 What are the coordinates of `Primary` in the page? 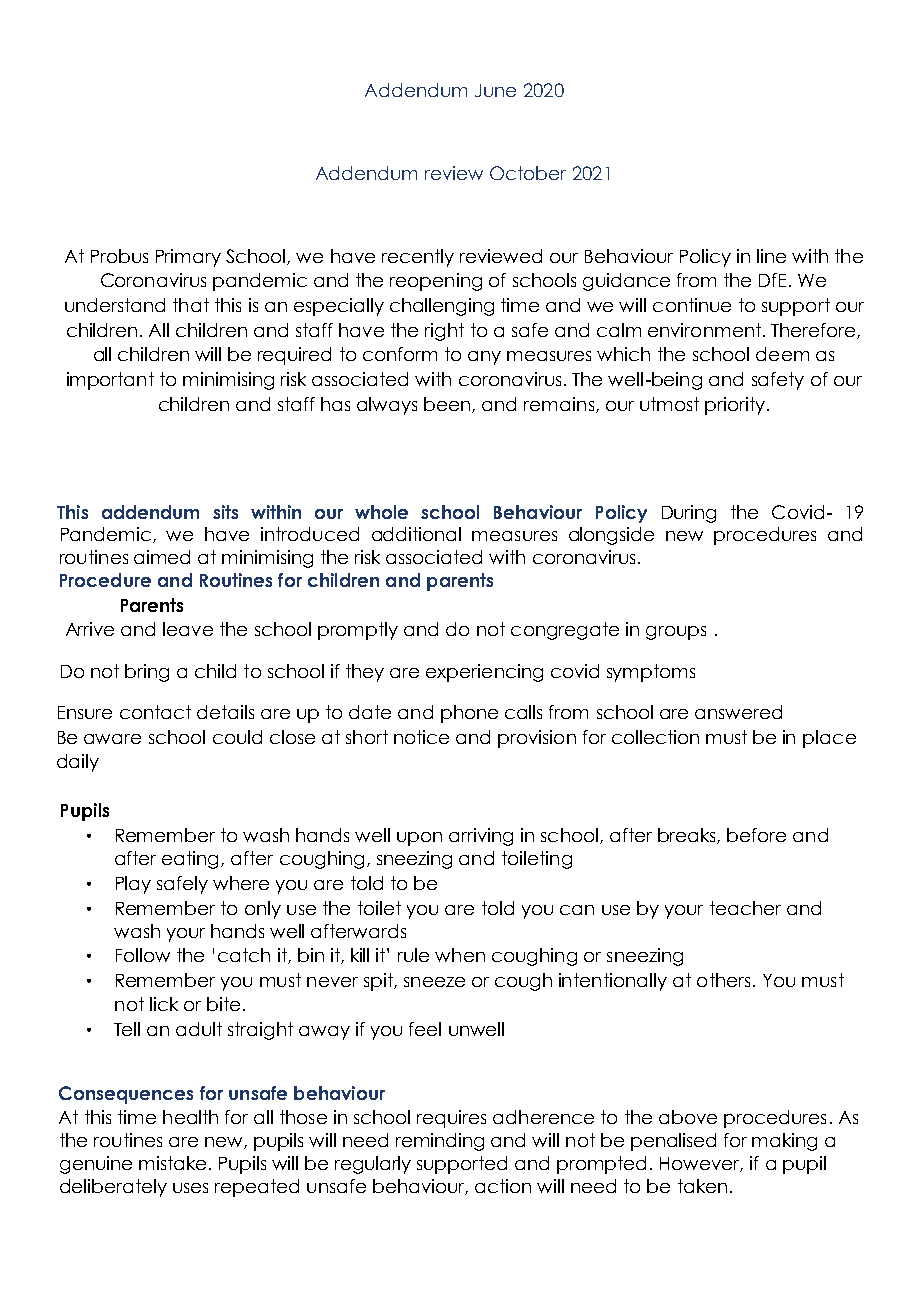 It's located at (188, 258).
